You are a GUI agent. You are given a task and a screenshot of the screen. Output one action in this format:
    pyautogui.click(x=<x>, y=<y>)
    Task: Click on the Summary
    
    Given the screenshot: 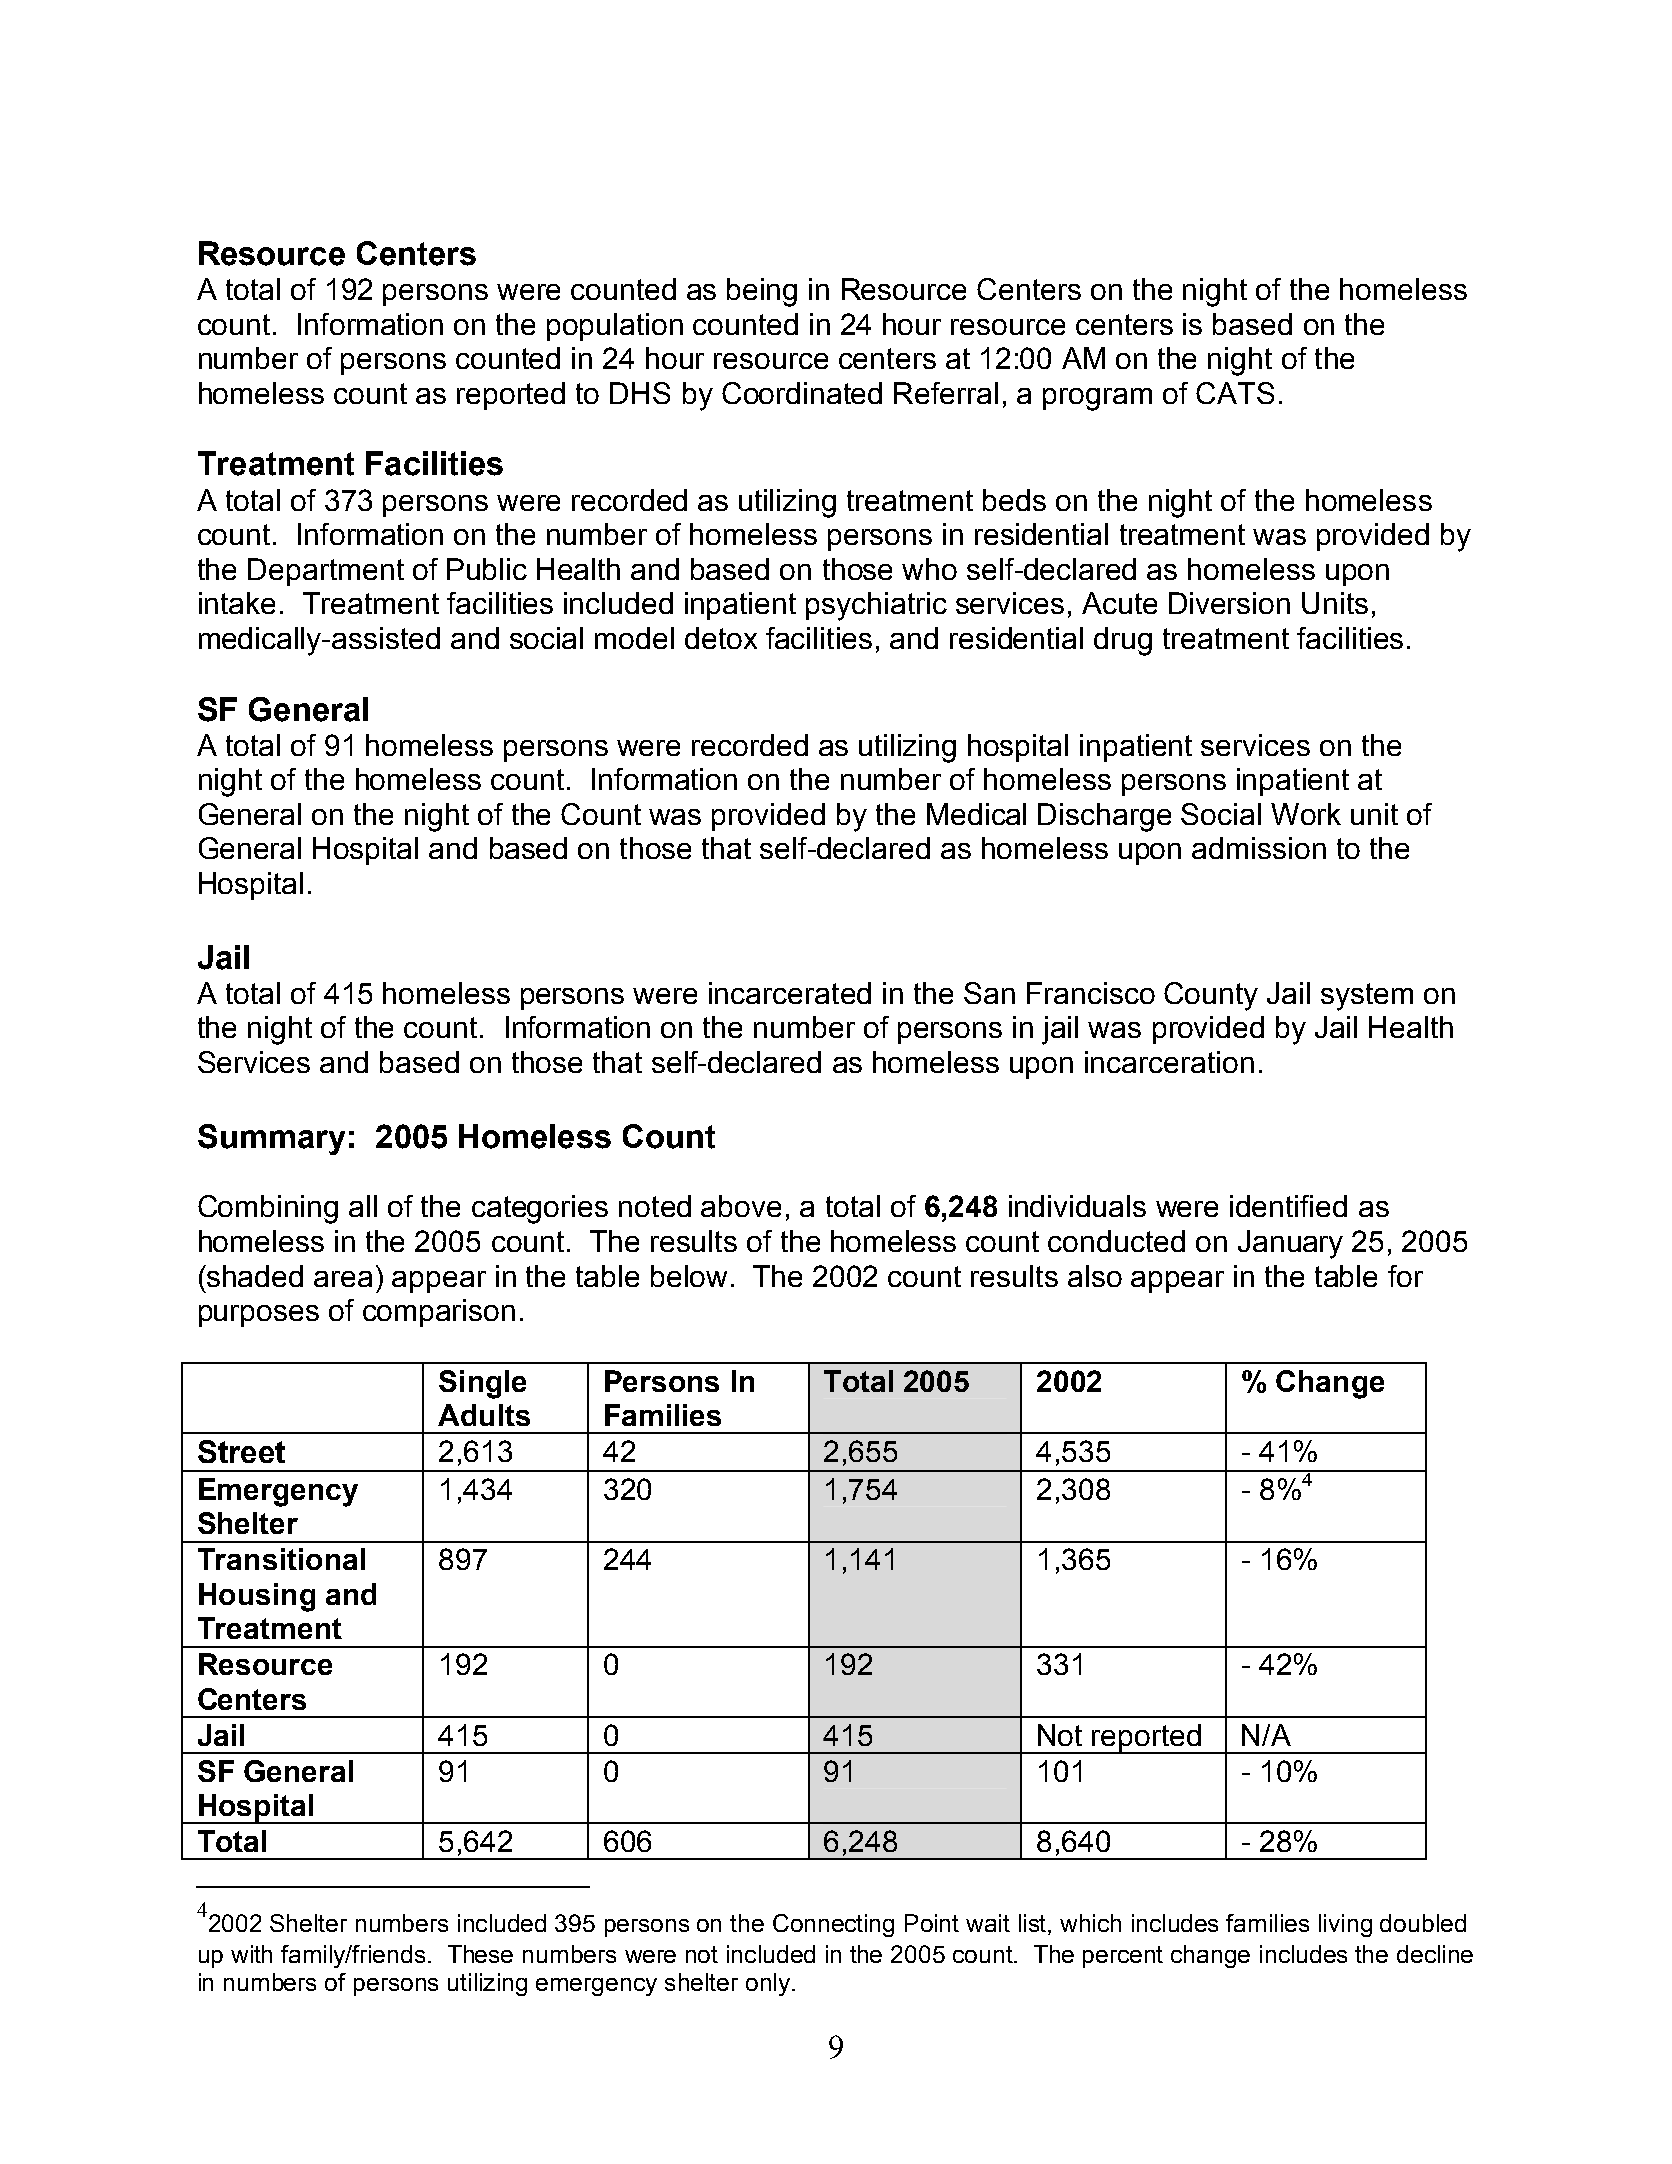 What is the action you would take?
    pyautogui.click(x=271, y=1139)
